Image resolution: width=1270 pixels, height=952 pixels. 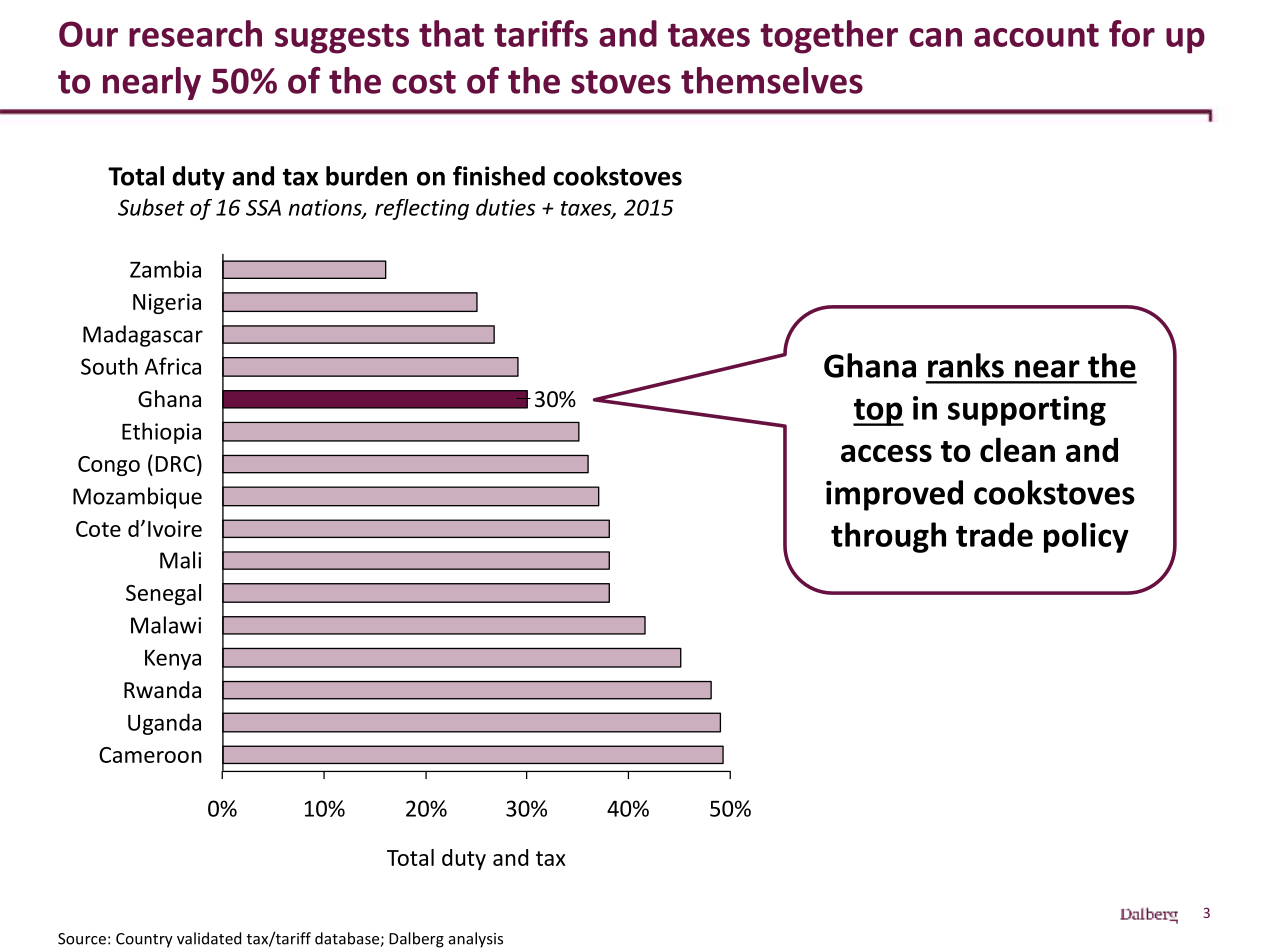 I want to click on account, so click(x=1036, y=35).
